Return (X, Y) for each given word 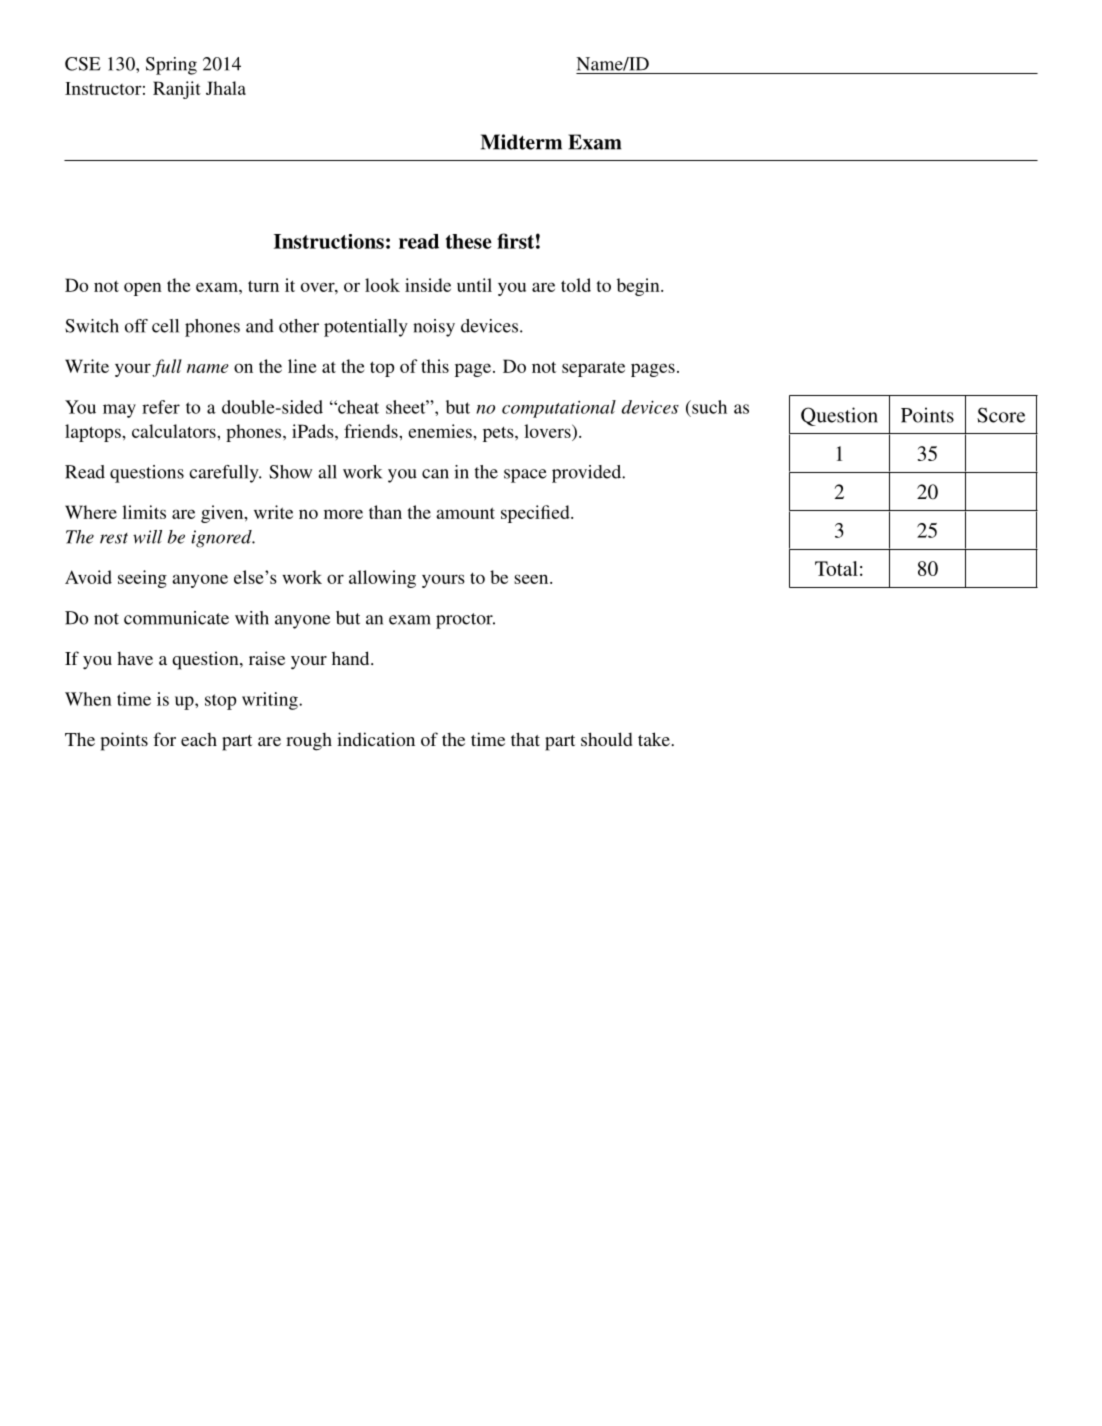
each (199, 739)
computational (559, 409)
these (469, 241)
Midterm (521, 142)
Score (1001, 415)
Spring (171, 66)
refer (161, 407)
